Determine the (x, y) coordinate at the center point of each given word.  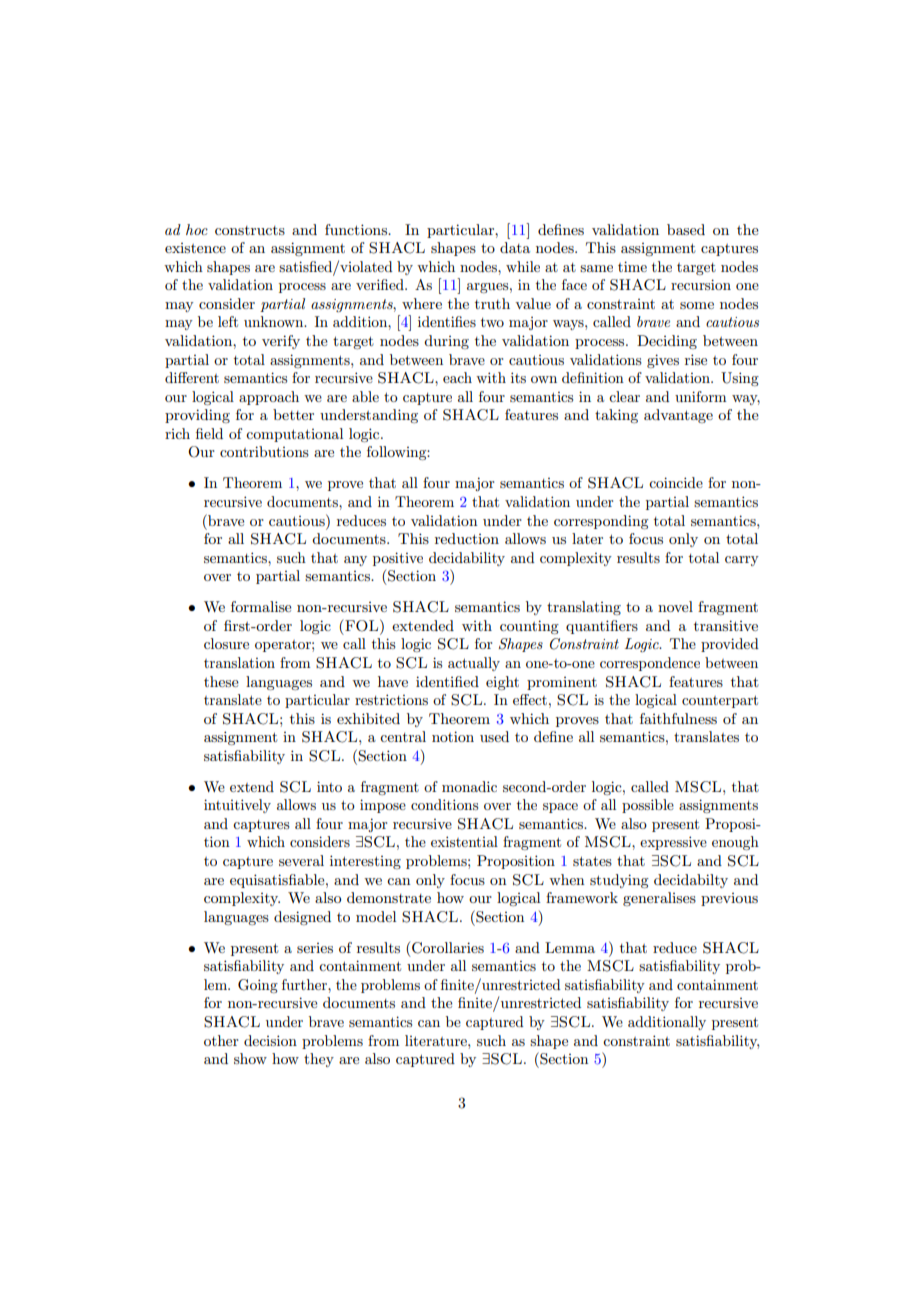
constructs (250, 230)
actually (474, 664)
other (221, 1040)
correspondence (650, 664)
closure (226, 643)
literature (437, 1040)
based (686, 229)
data (515, 247)
